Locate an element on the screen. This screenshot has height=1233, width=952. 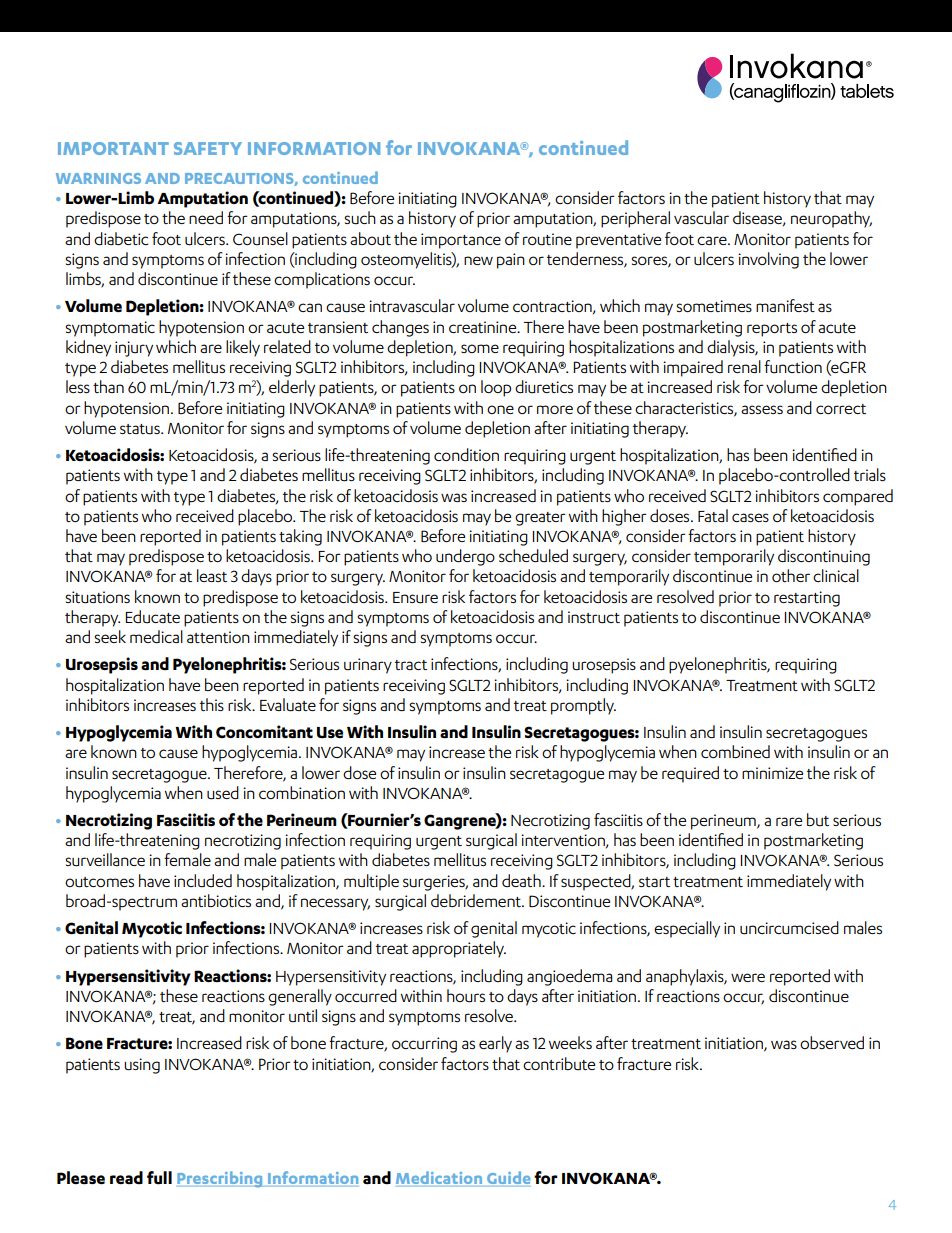
observed is located at coordinates (832, 1042).
